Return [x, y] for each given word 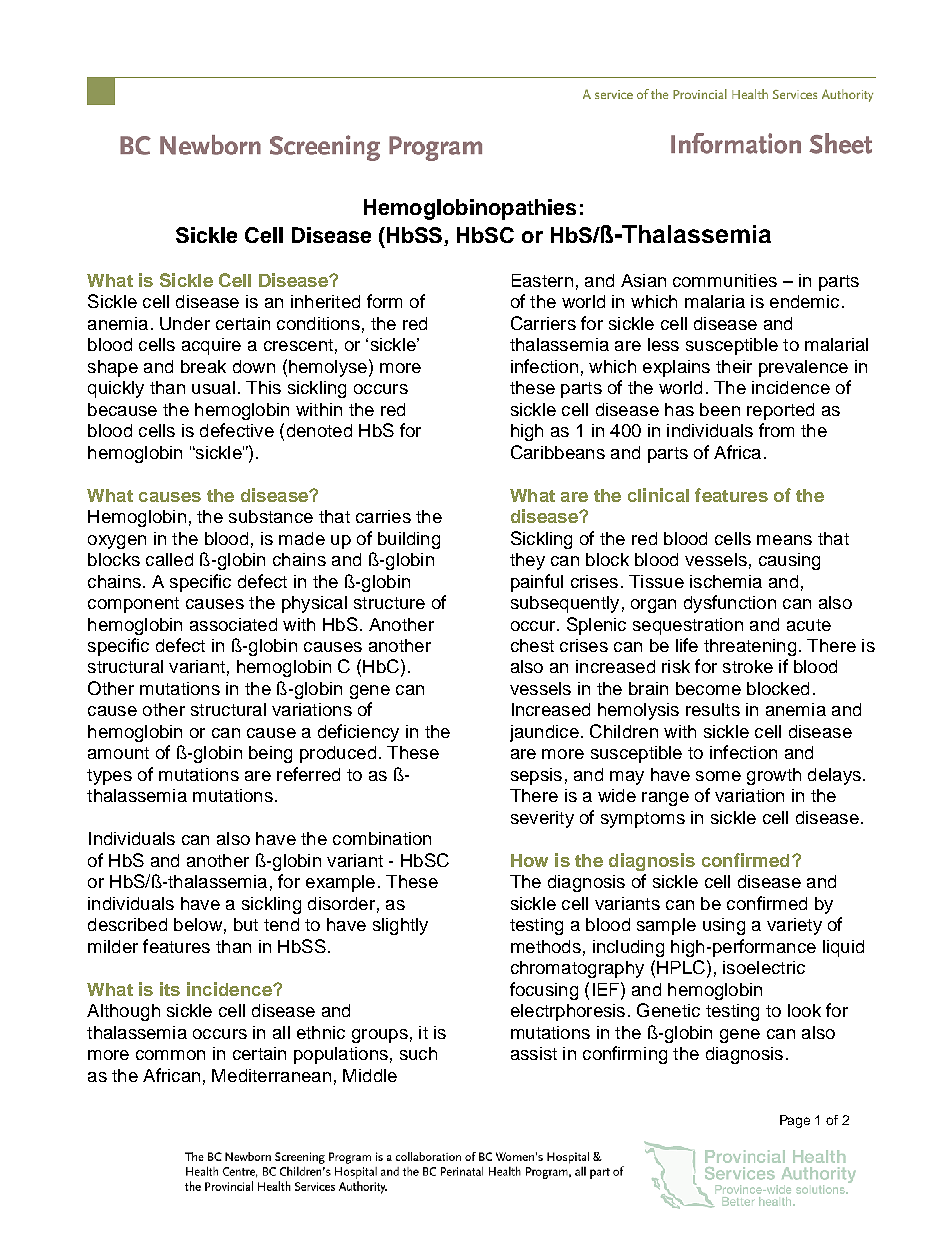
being [270, 754]
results [713, 709]
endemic [804, 301]
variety [794, 926]
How [529, 860]
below [198, 924]
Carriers [543, 323]
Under [185, 323]
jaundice [544, 733]
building [409, 540]
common [170, 1055]
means [784, 540]
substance [271, 516]
